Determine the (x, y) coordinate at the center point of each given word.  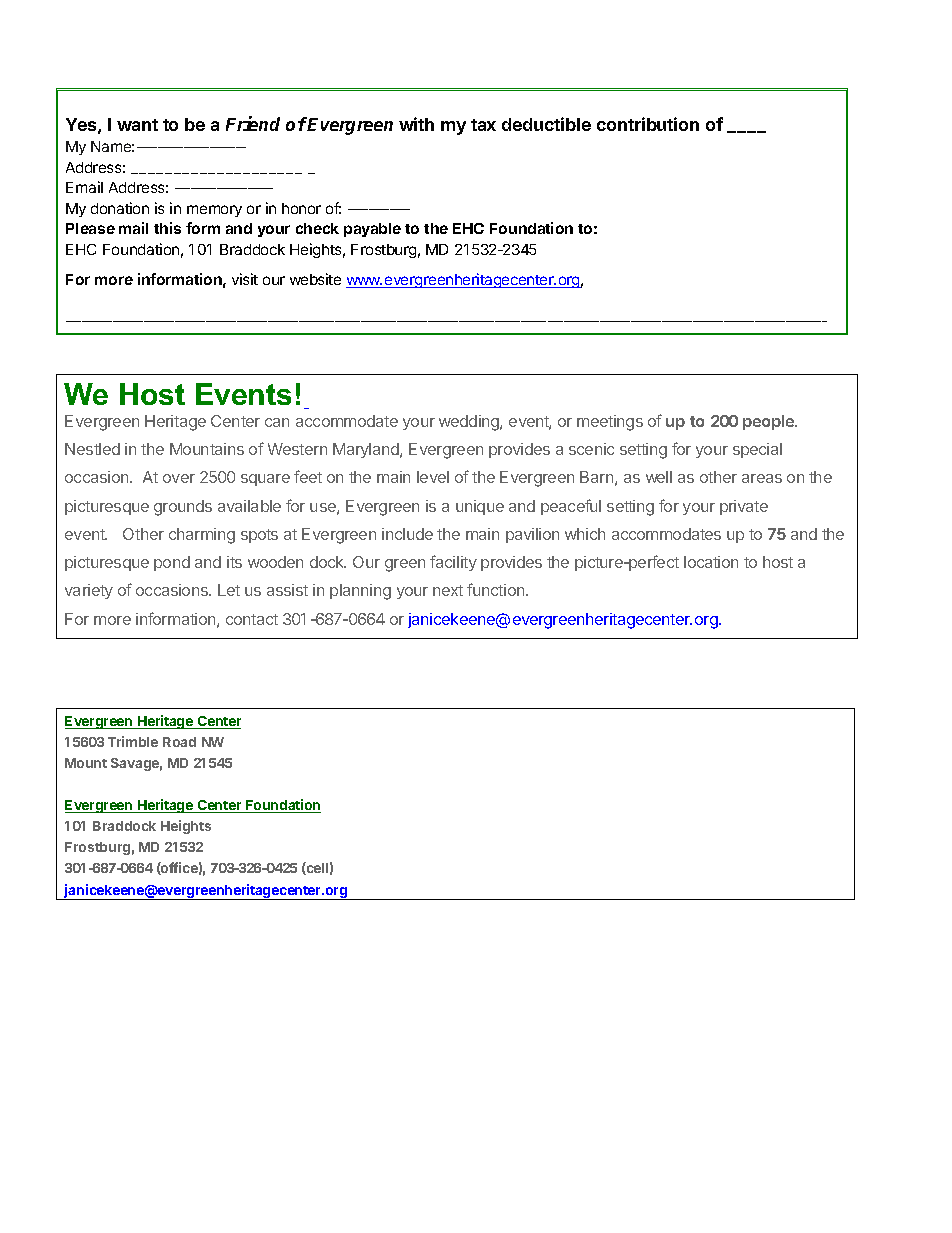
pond (172, 563)
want (137, 125)
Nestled (92, 449)
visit (245, 279)
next (448, 590)
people (770, 422)
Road (179, 742)
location (711, 562)
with (416, 124)
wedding (470, 423)
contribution (648, 124)
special (757, 450)
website (315, 279)
